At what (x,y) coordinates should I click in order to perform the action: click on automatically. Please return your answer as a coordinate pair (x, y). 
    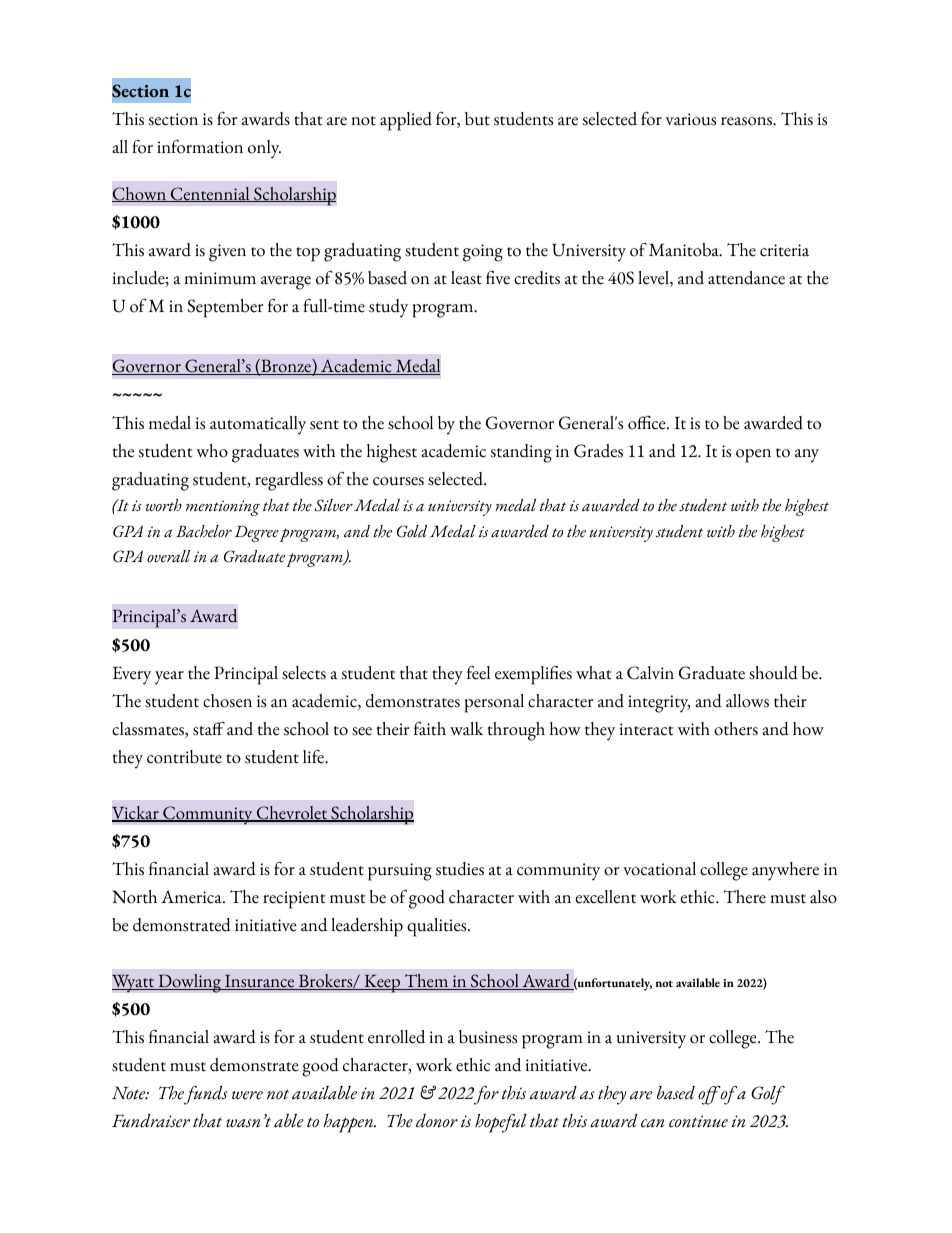
    Looking at the image, I should click on (258, 425).
